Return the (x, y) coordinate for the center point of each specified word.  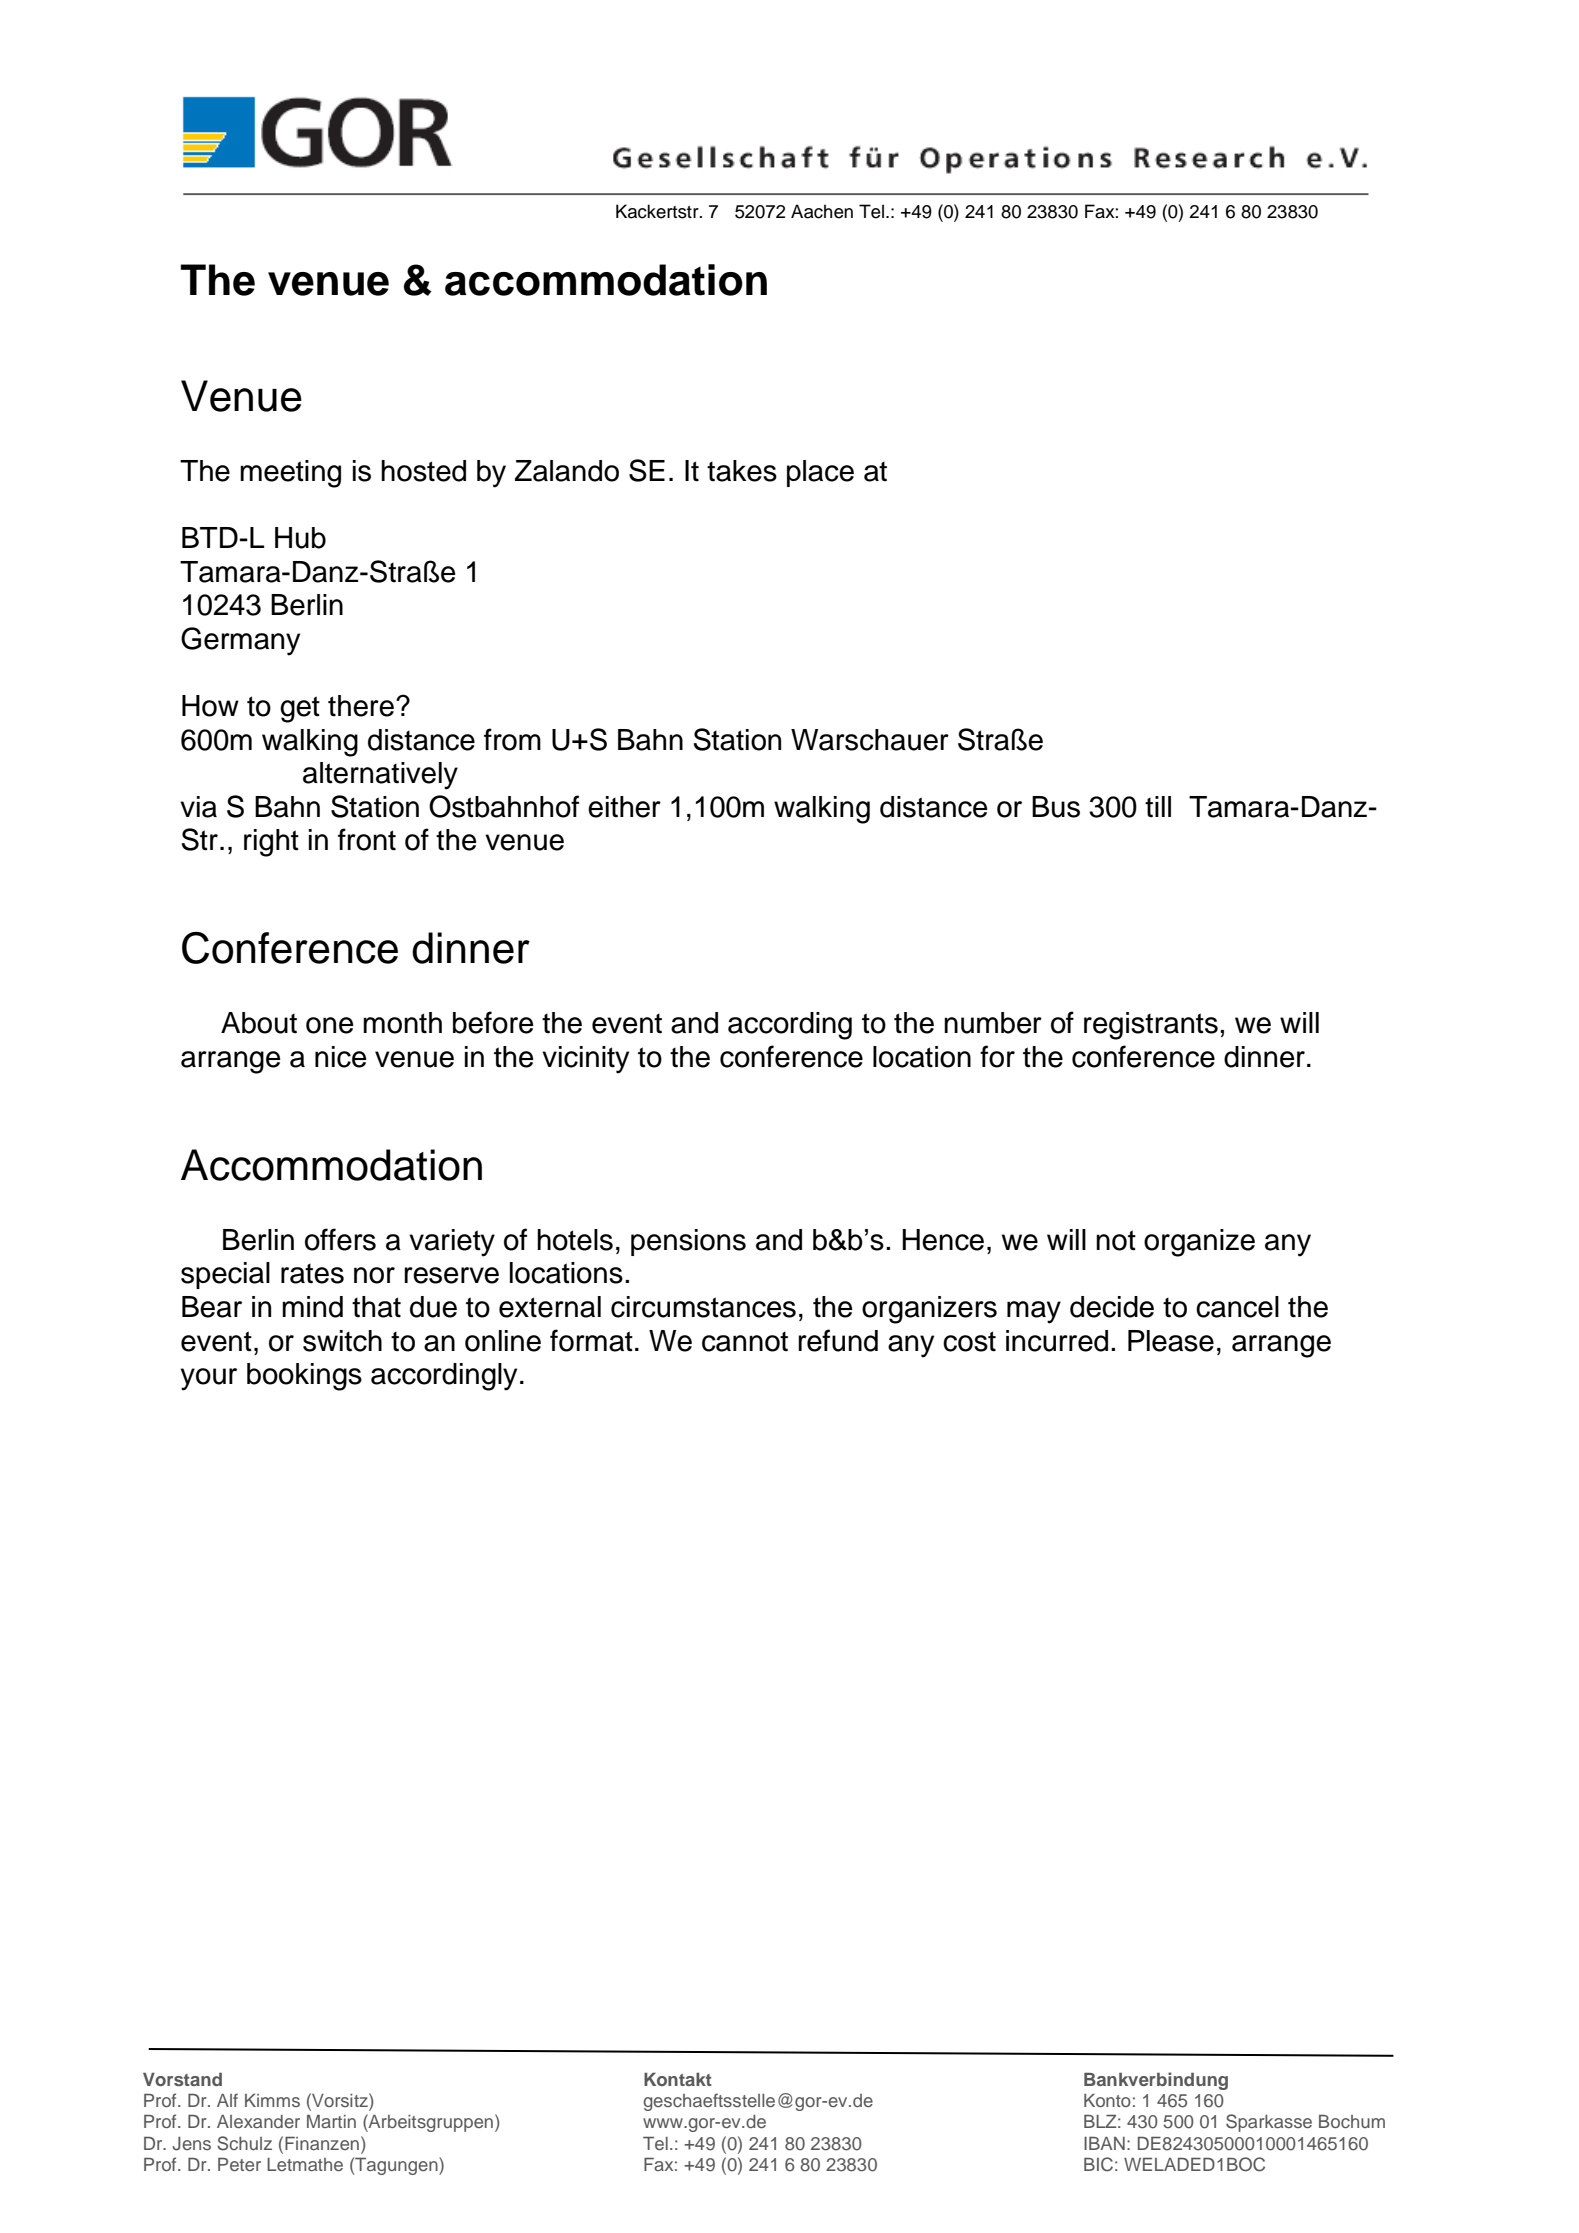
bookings (304, 1377)
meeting (290, 474)
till (1158, 807)
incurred (1057, 1341)
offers (340, 1239)
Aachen (822, 211)
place (820, 473)
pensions (688, 1242)
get (300, 709)
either (624, 807)
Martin (331, 2121)
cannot (745, 1342)
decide (1112, 1307)
